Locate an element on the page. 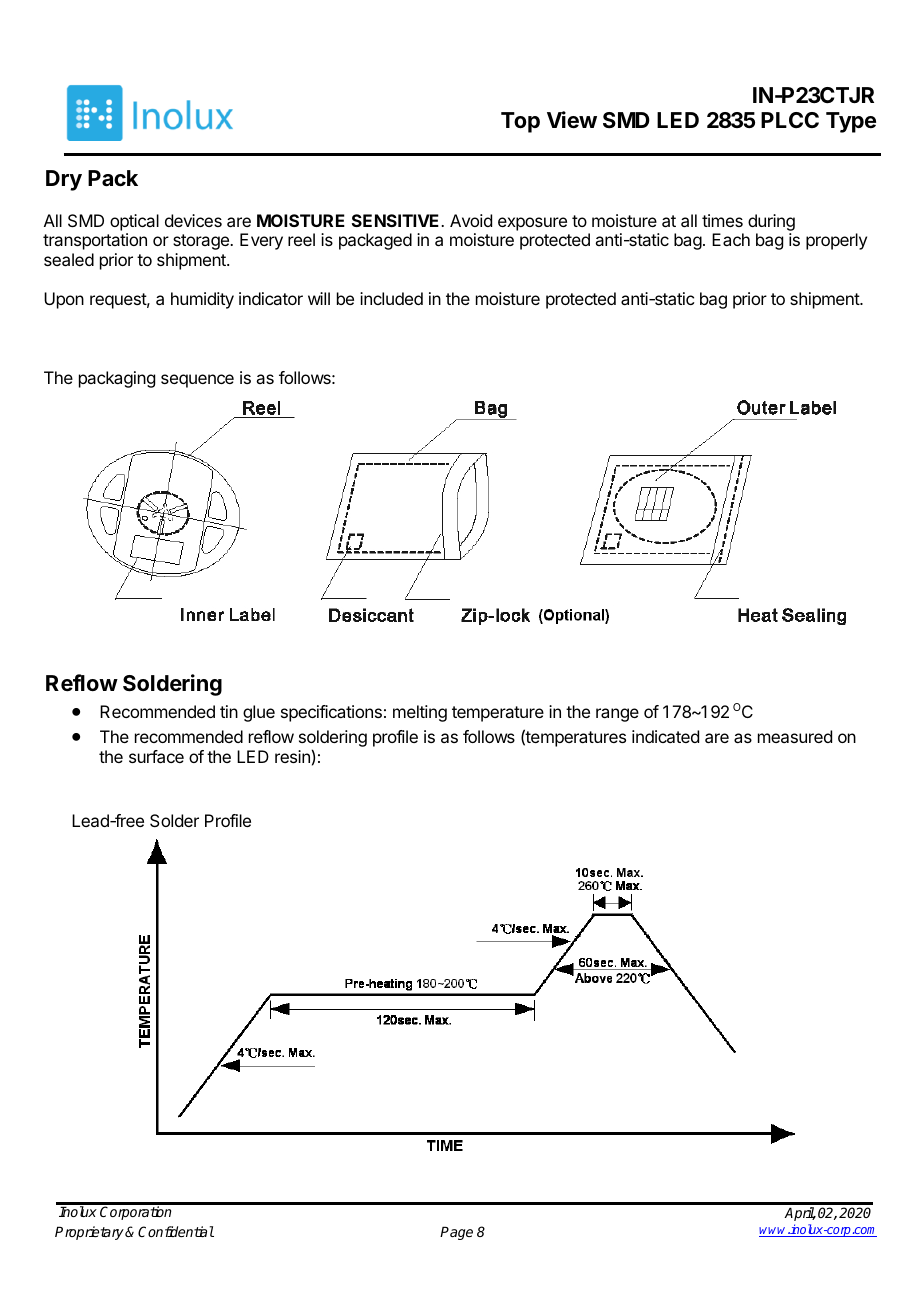  surface is located at coordinates (156, 756).
